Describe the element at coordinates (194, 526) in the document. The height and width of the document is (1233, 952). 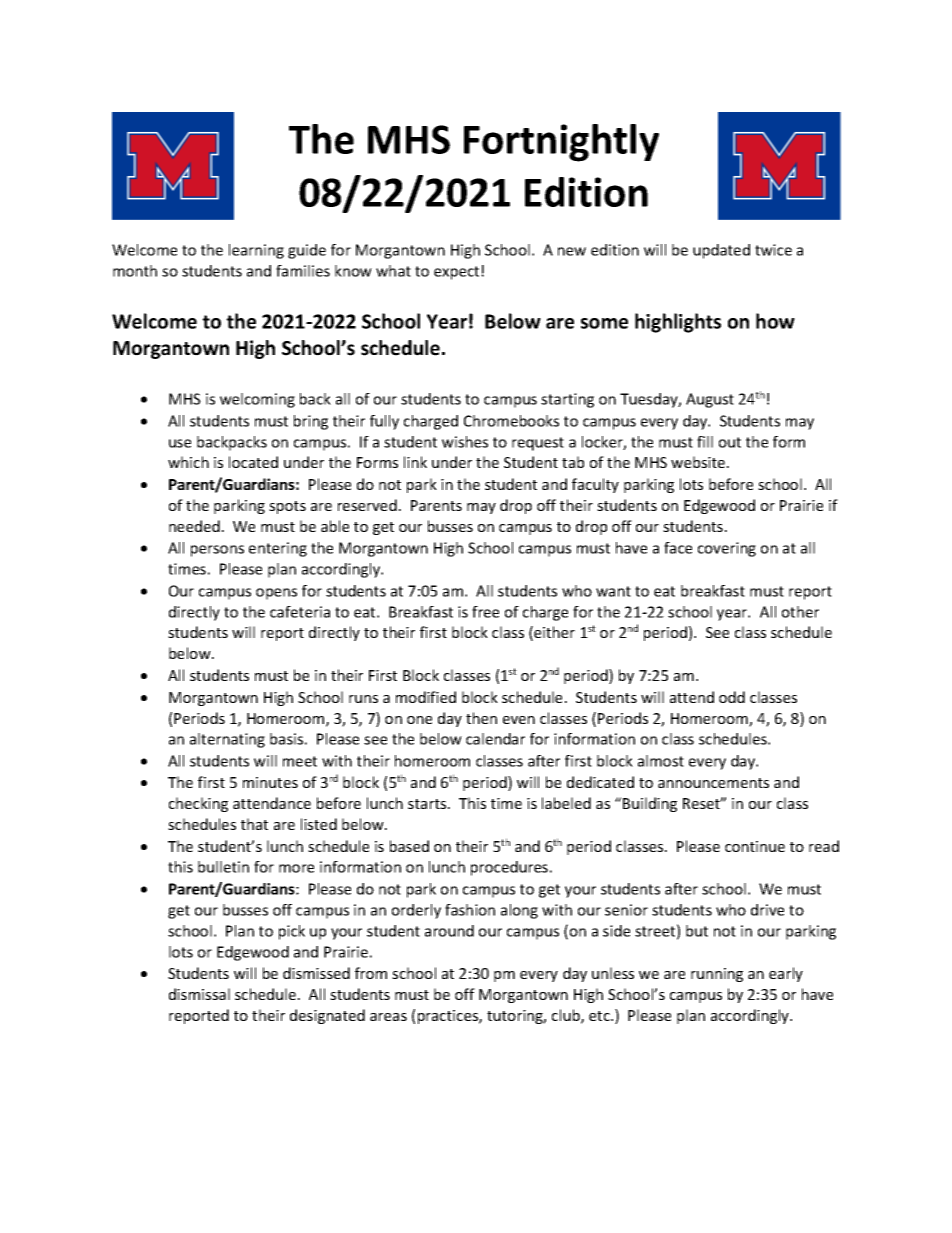
I see `needed` at that location.
